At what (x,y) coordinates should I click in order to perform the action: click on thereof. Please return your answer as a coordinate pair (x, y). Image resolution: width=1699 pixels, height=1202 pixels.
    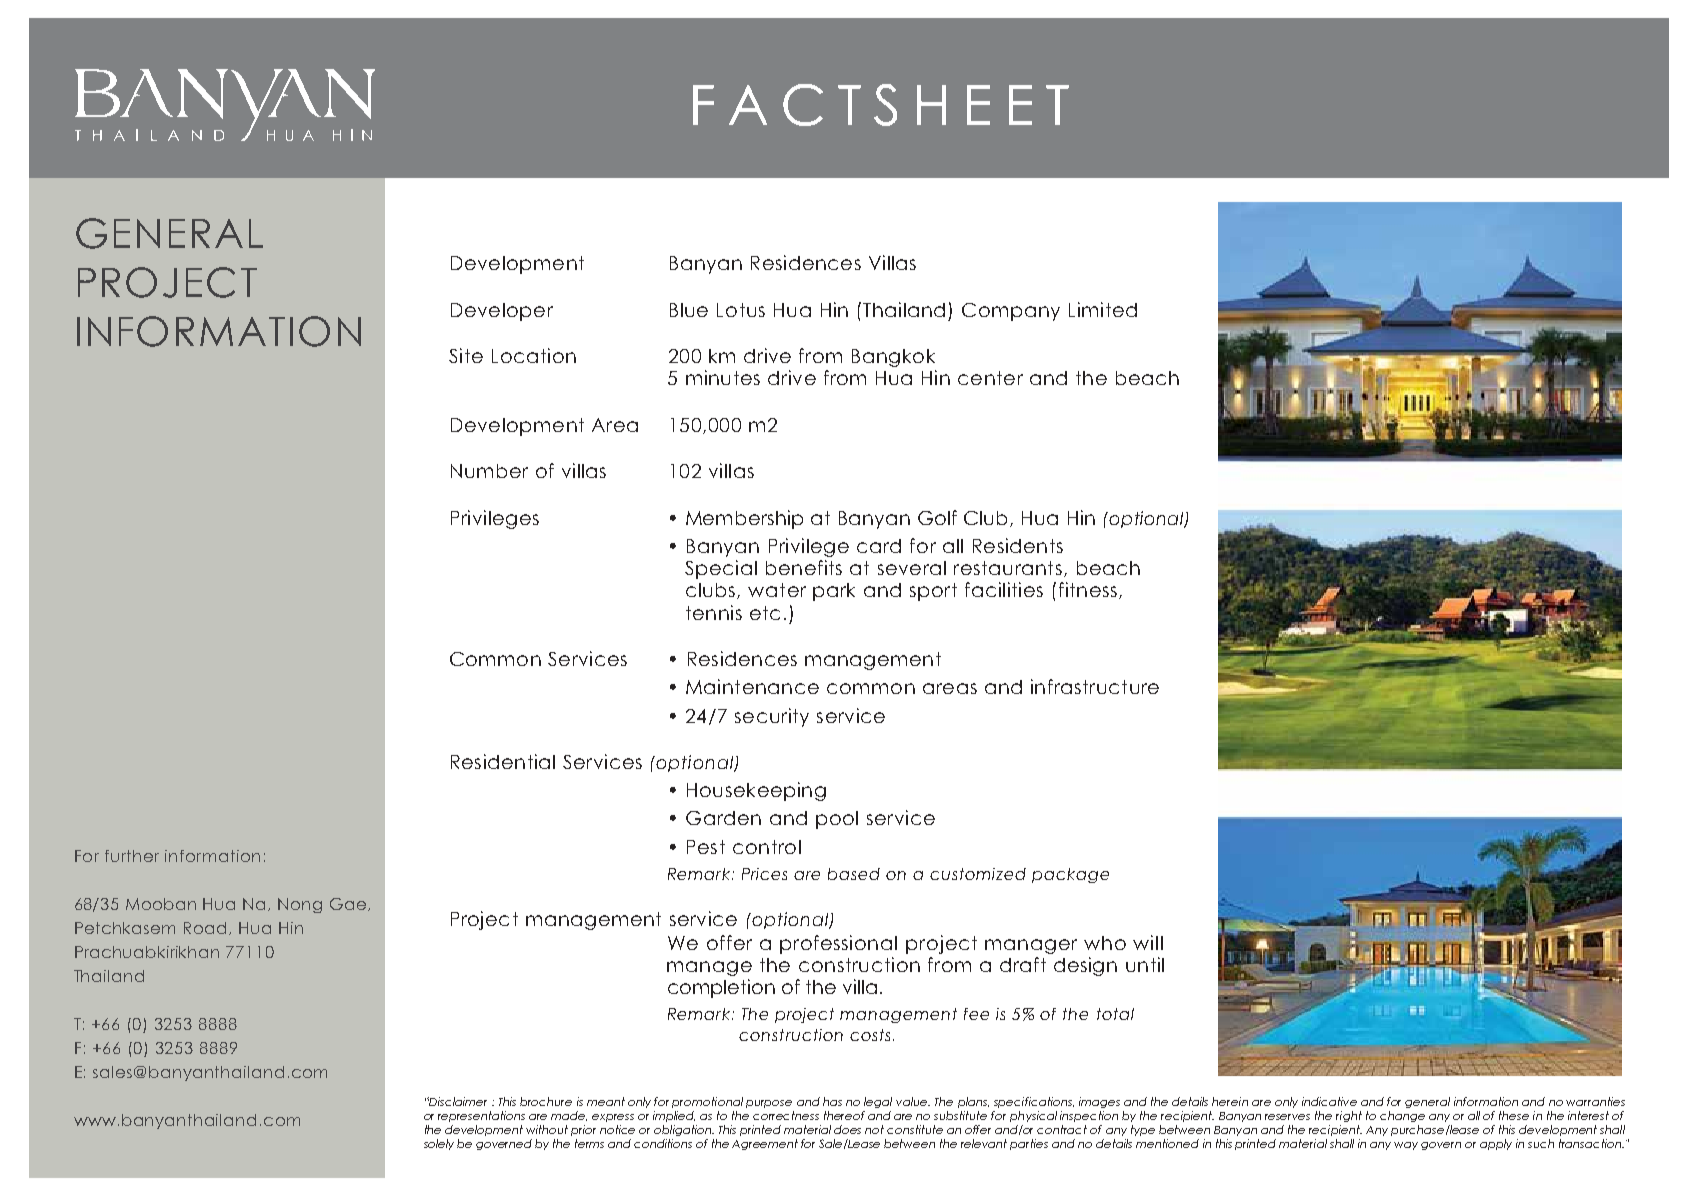
    Looking at the image, I should click on (844, 1115).
